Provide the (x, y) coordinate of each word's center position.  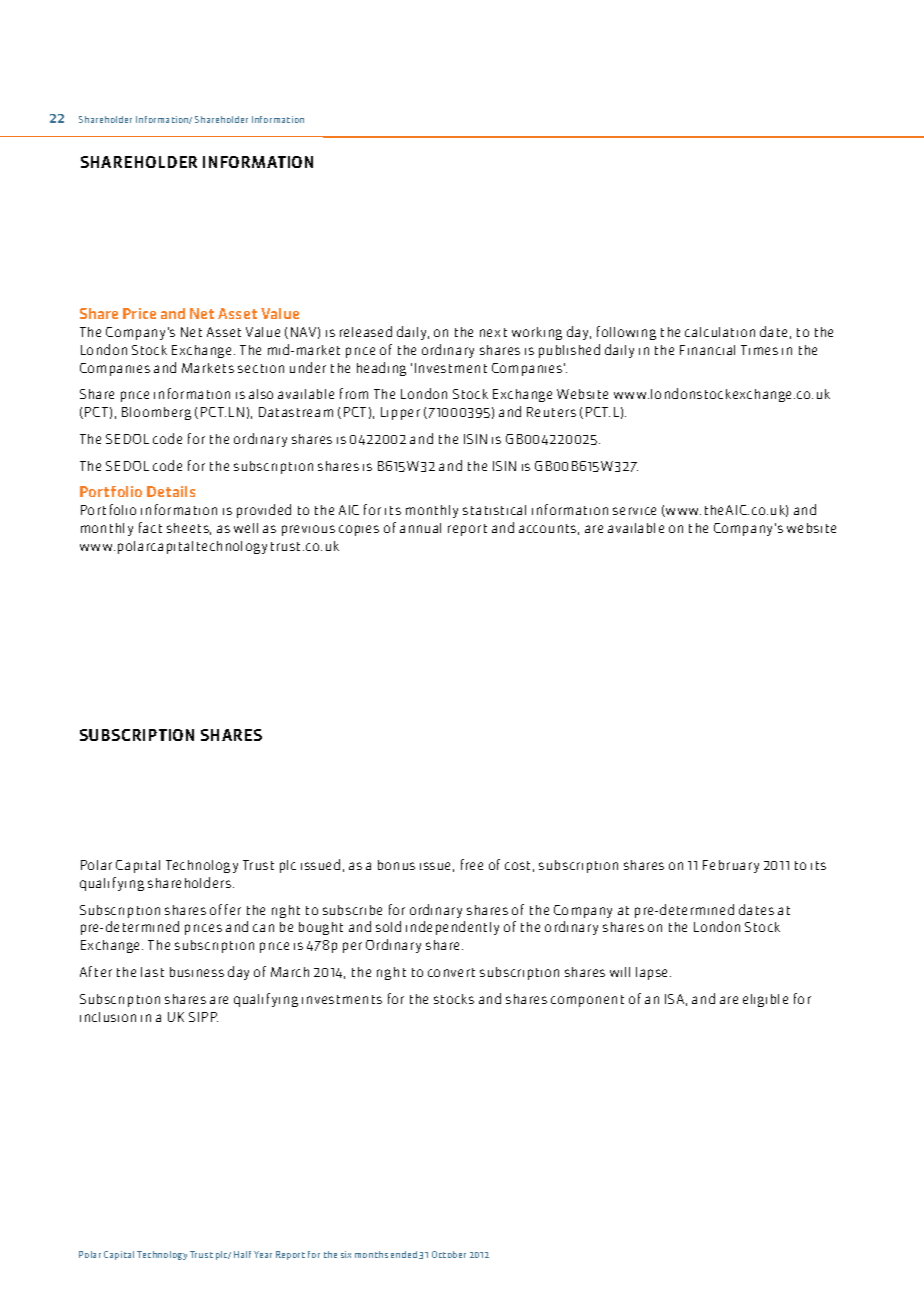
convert (451, 972)
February (731, 866)
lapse (653, 973)
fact (150, 527)
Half (242, 1254)
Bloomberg (156, 413)
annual (420, 528)
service (634, 511)
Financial (707, 350)
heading (381, 369)
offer (225, 909)
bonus (396, 865)
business (197, 972)
